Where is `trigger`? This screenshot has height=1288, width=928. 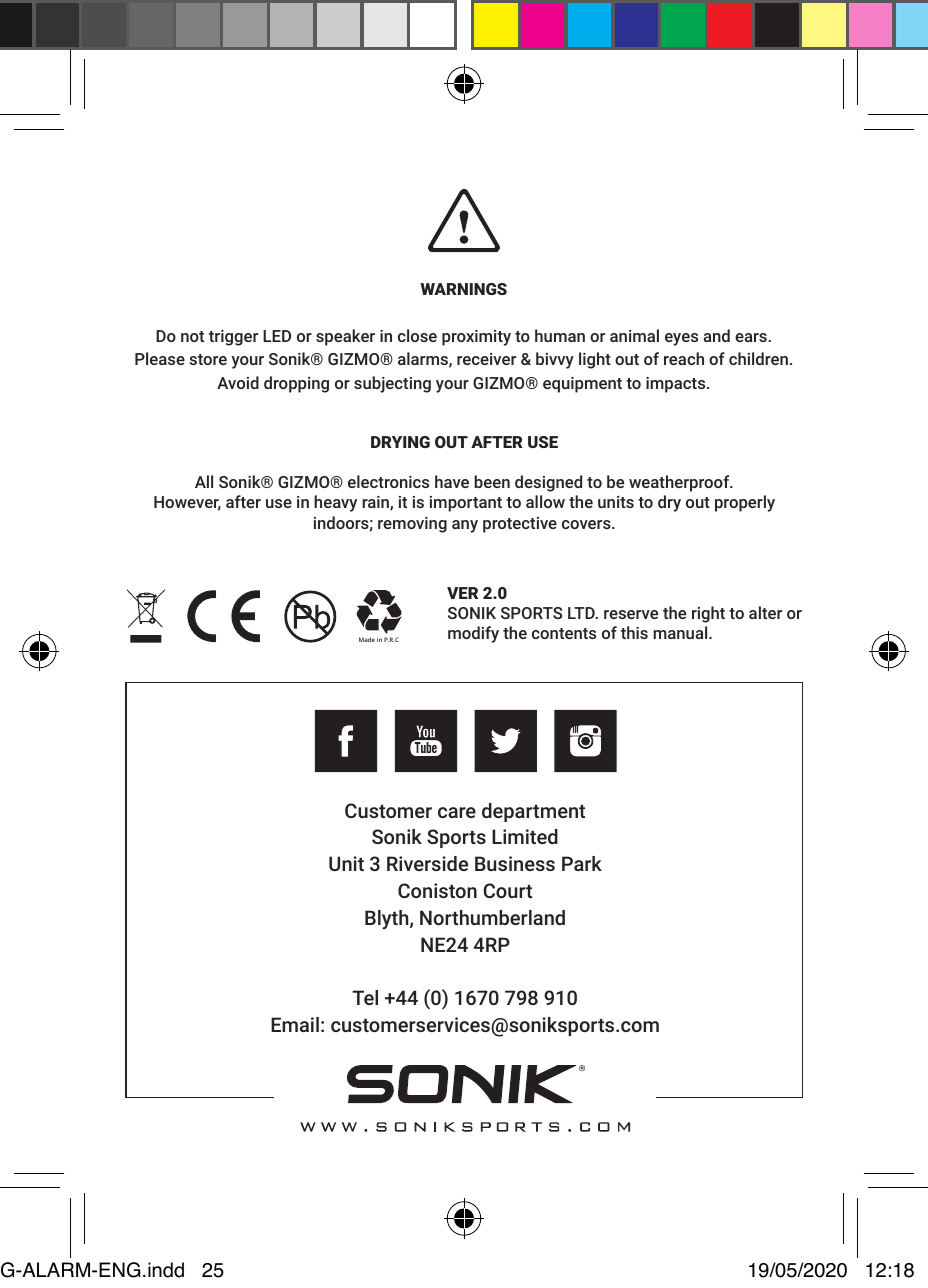
trigger is located at coordinates (233, 338).
